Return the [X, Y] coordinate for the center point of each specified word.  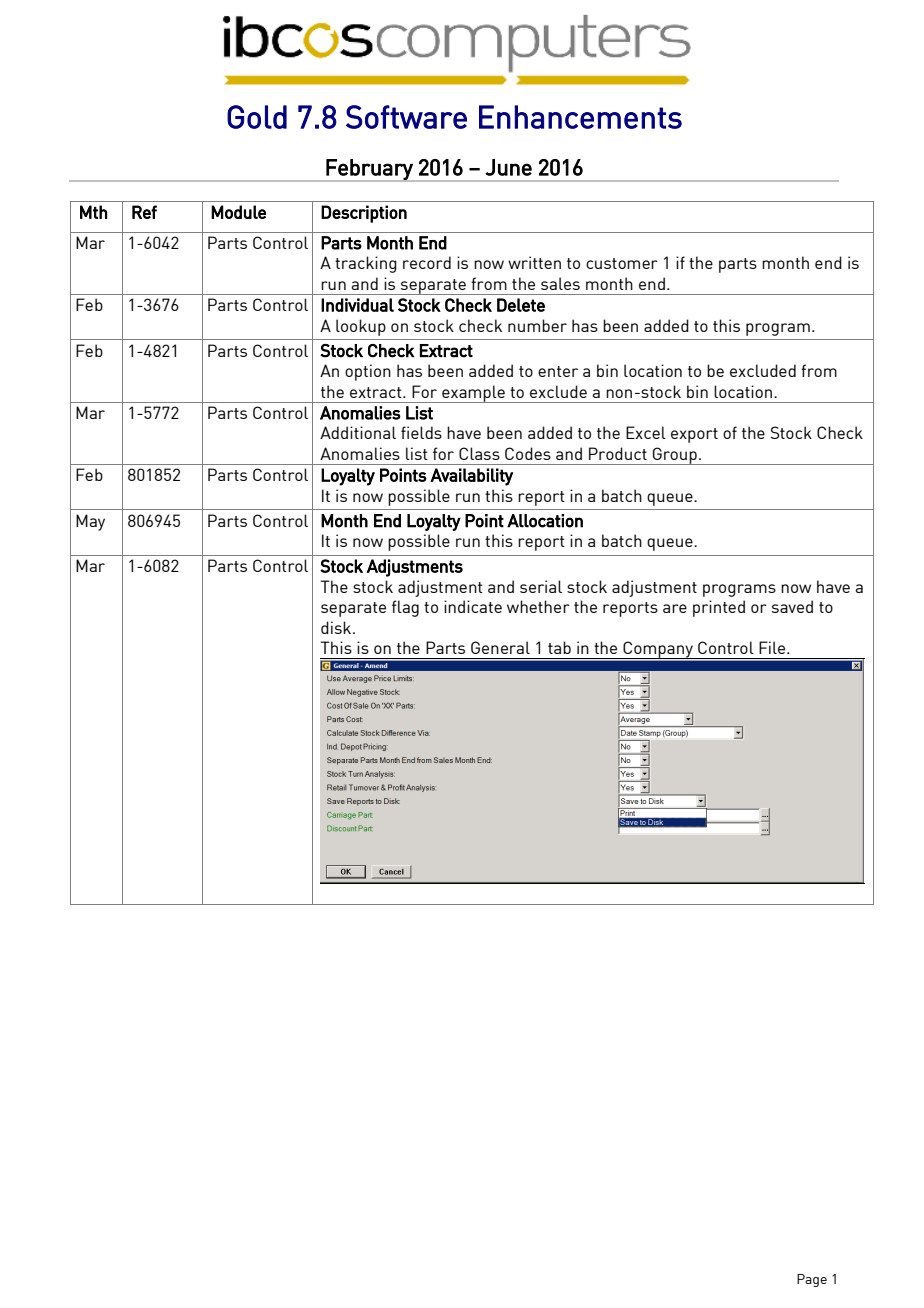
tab [559, 647]
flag [405, 608]
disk [337, 627]
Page [812, 1280]
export [694, 435]
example [473, 394]
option [368, 372]
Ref [144, 212]
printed [719, 608]
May [90, 522]
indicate [473, 606]
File [773, 647]
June [508, 167]
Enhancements [580, 117]
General [500, 647]
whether [538, 606]
